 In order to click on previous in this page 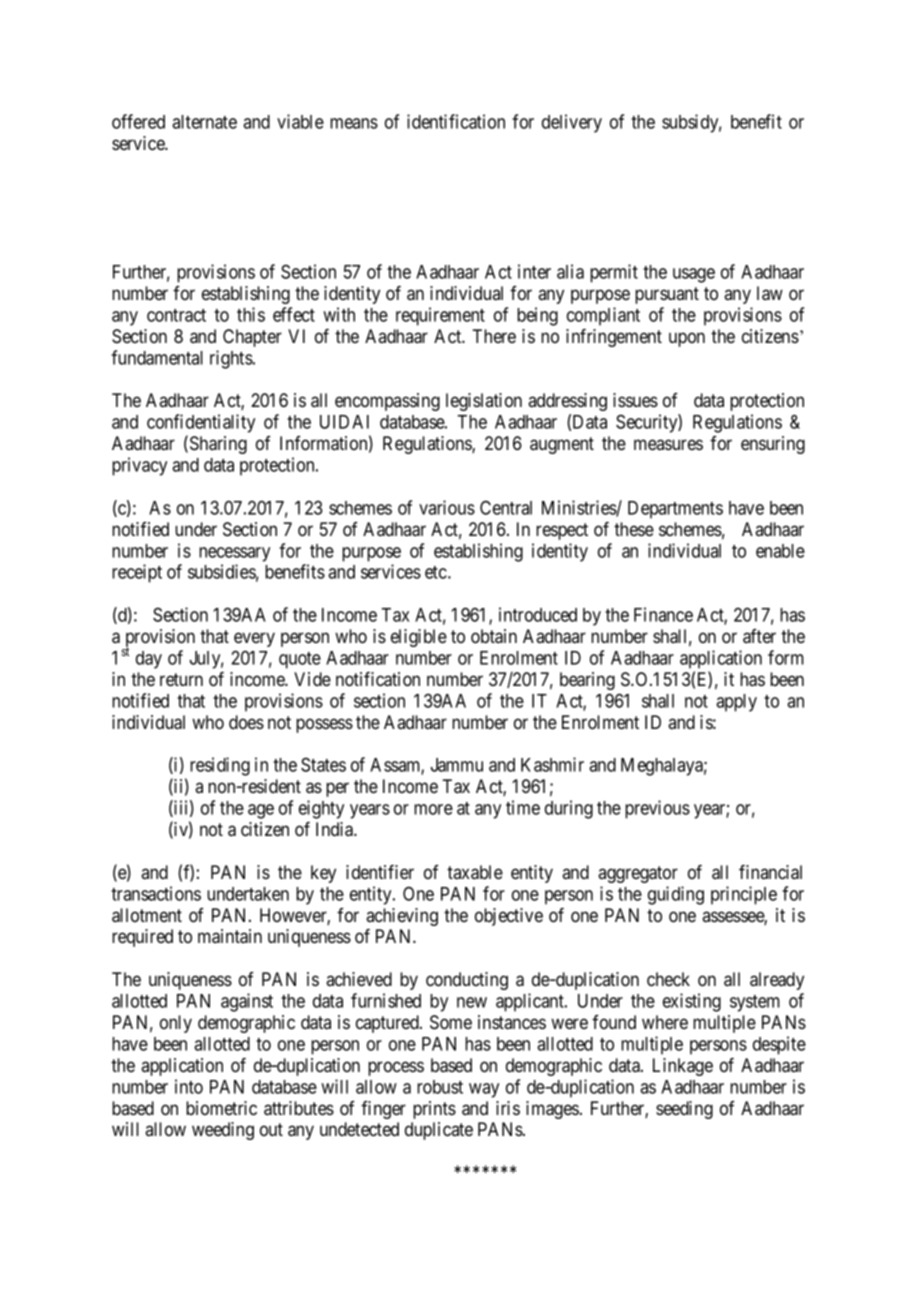, I will do `click(657, 809)`.
